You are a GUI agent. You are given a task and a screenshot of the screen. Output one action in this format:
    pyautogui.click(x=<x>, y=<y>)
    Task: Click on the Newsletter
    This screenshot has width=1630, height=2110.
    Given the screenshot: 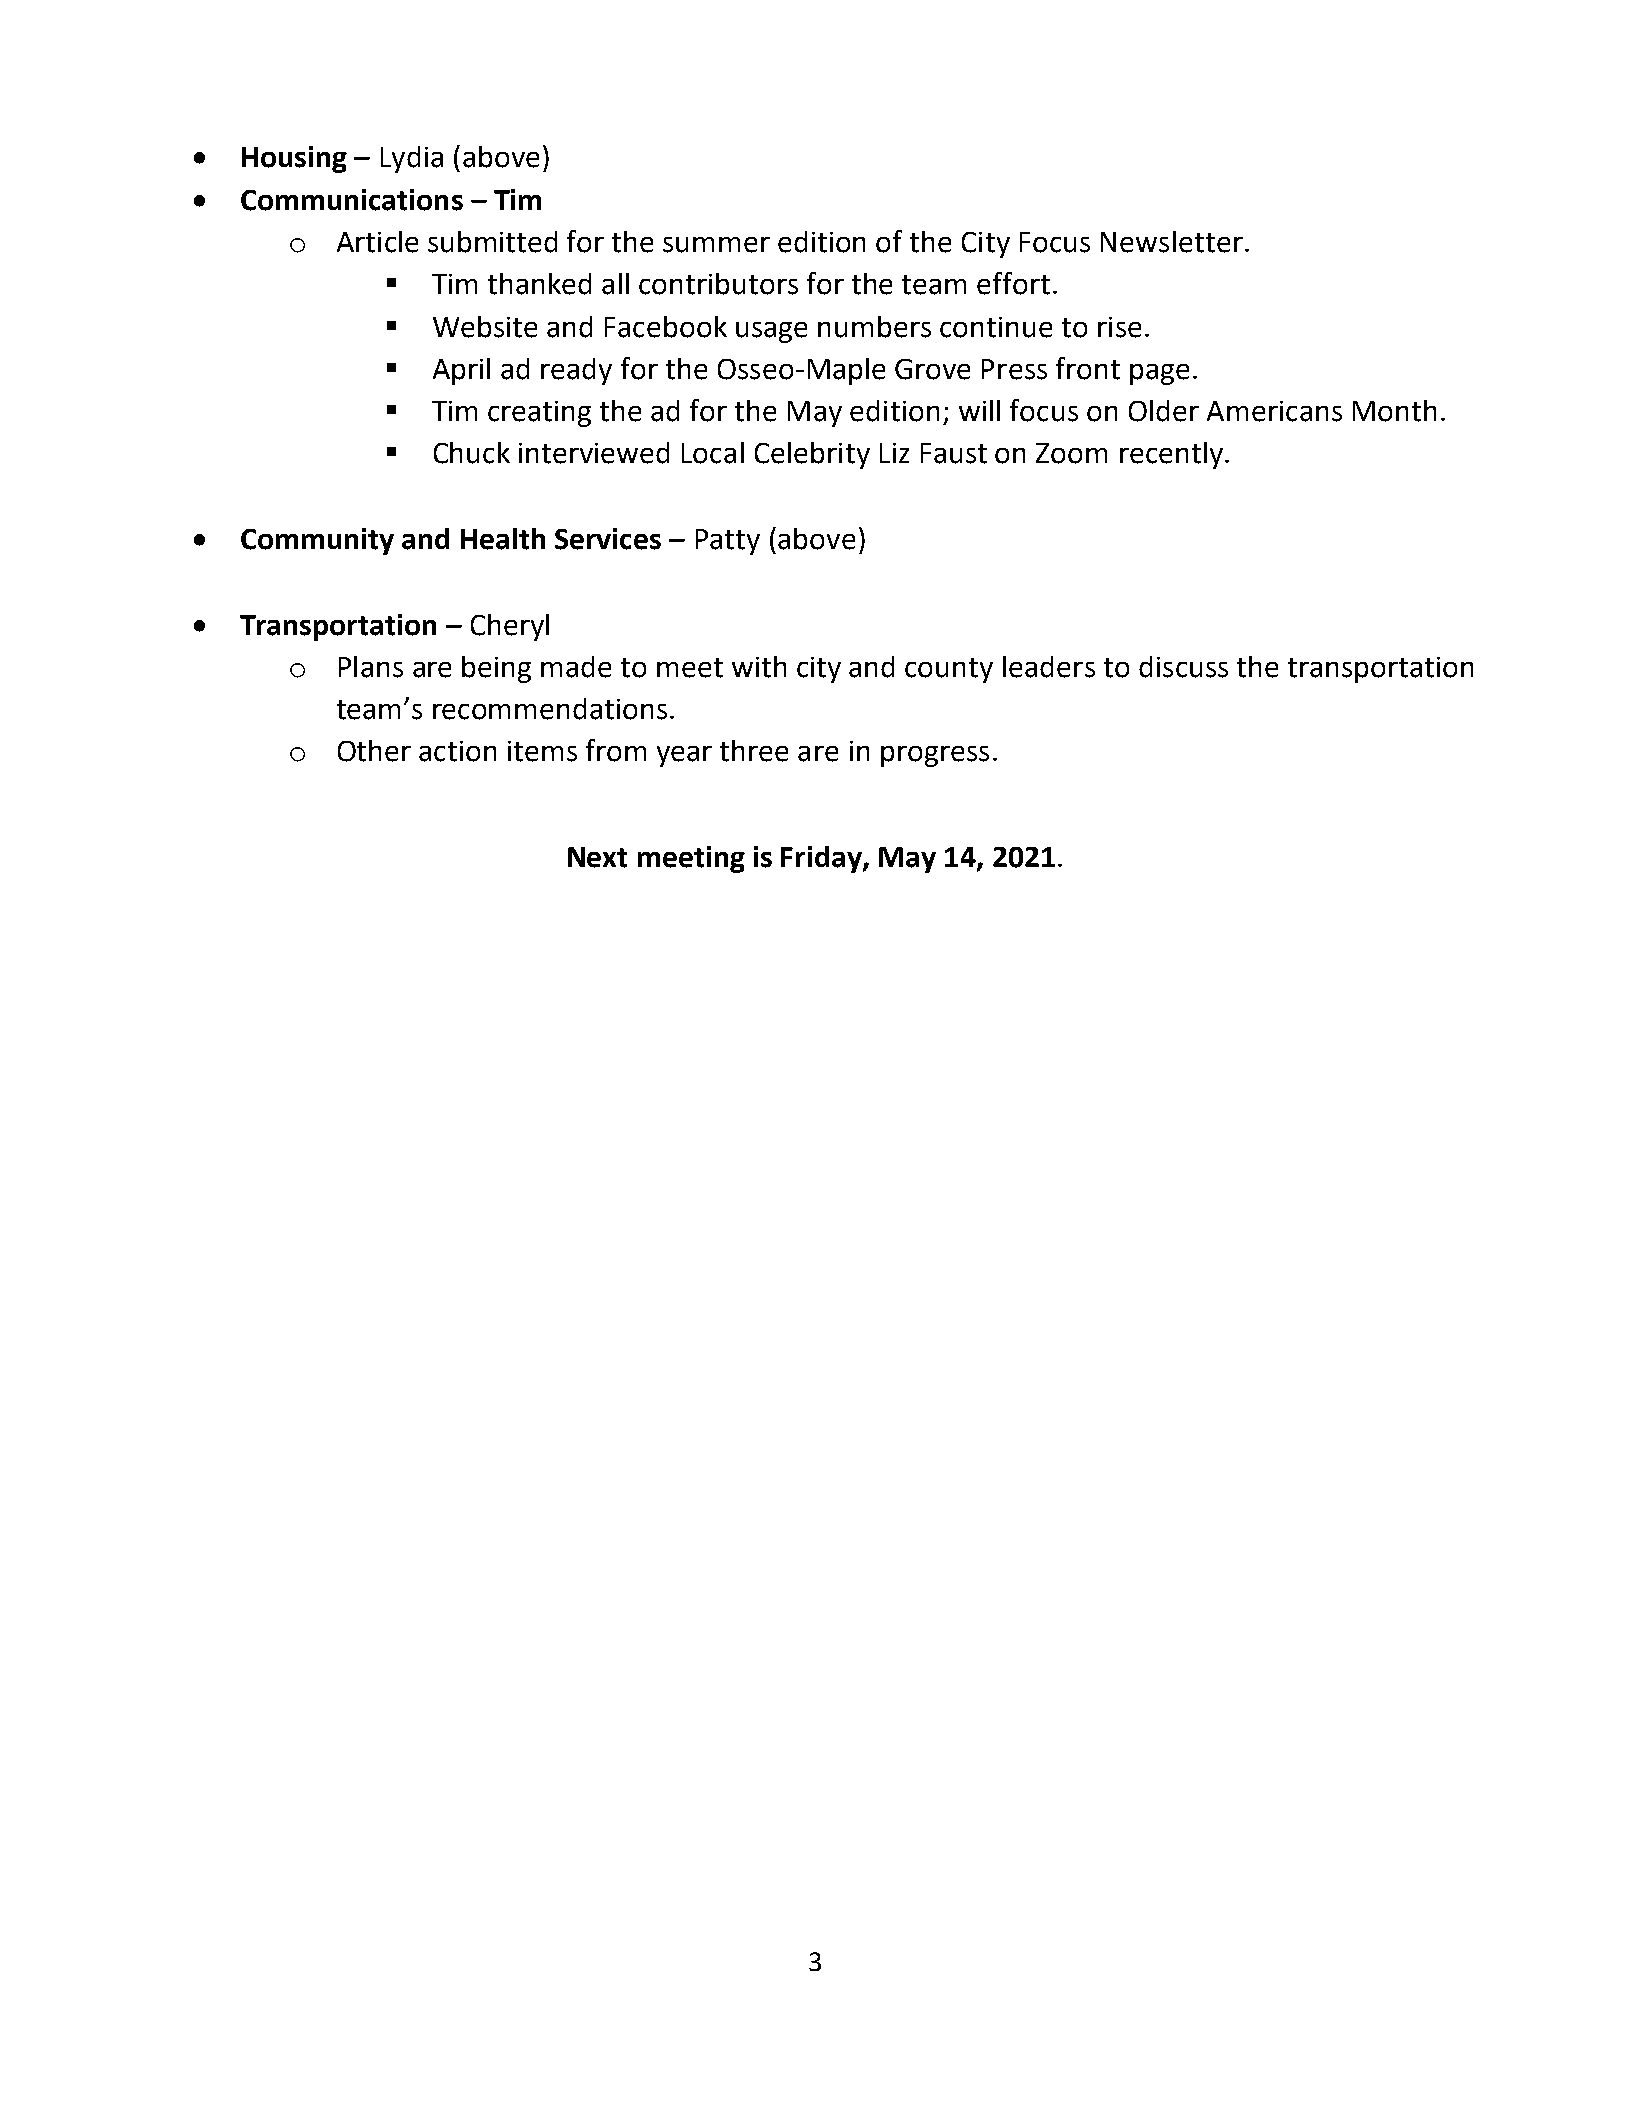 What is the action you would take?
    pyautogui.click(x=1172, y=242)
